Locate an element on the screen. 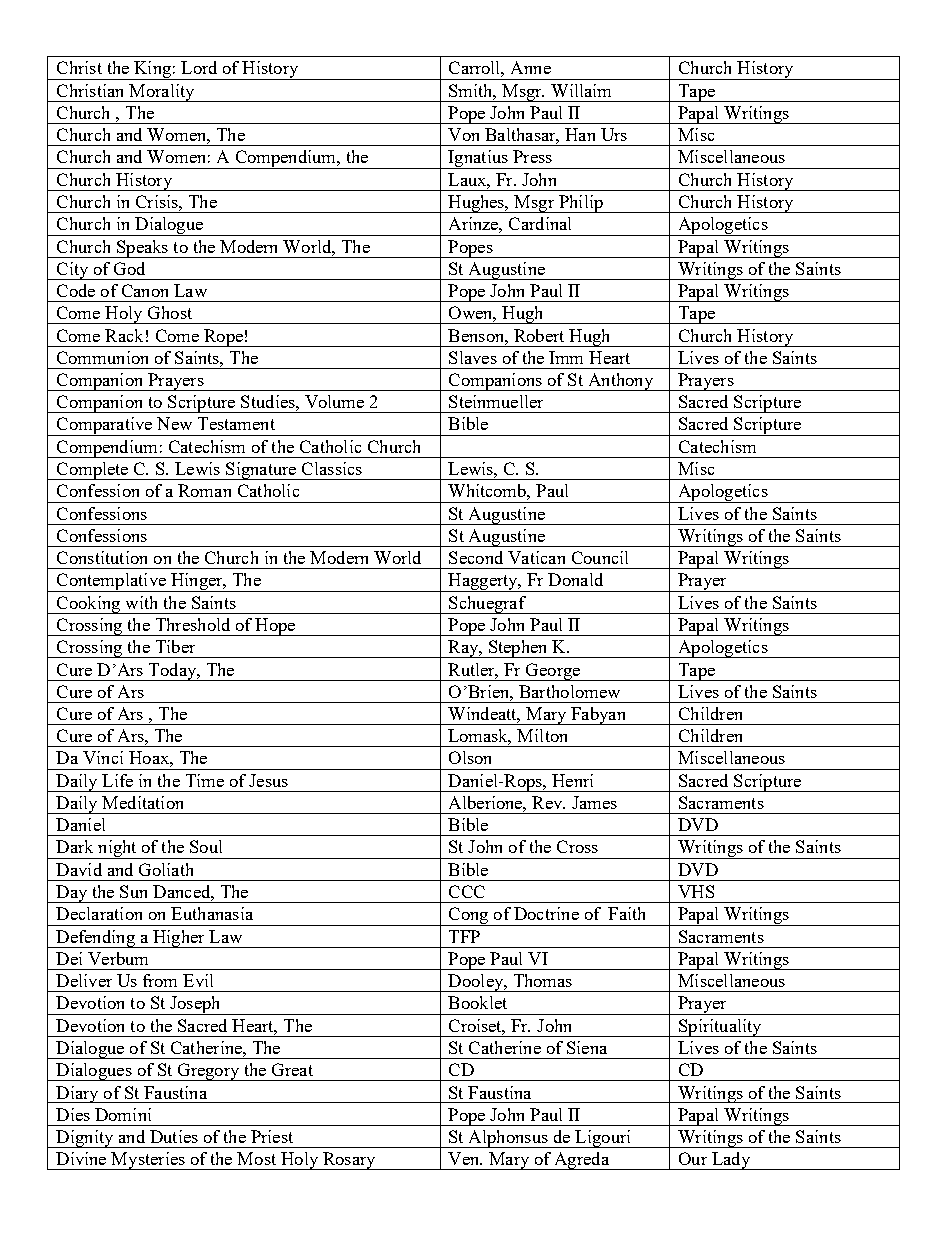 The image size is (952, 1233). Urs is located at coordinates (614, 134).
